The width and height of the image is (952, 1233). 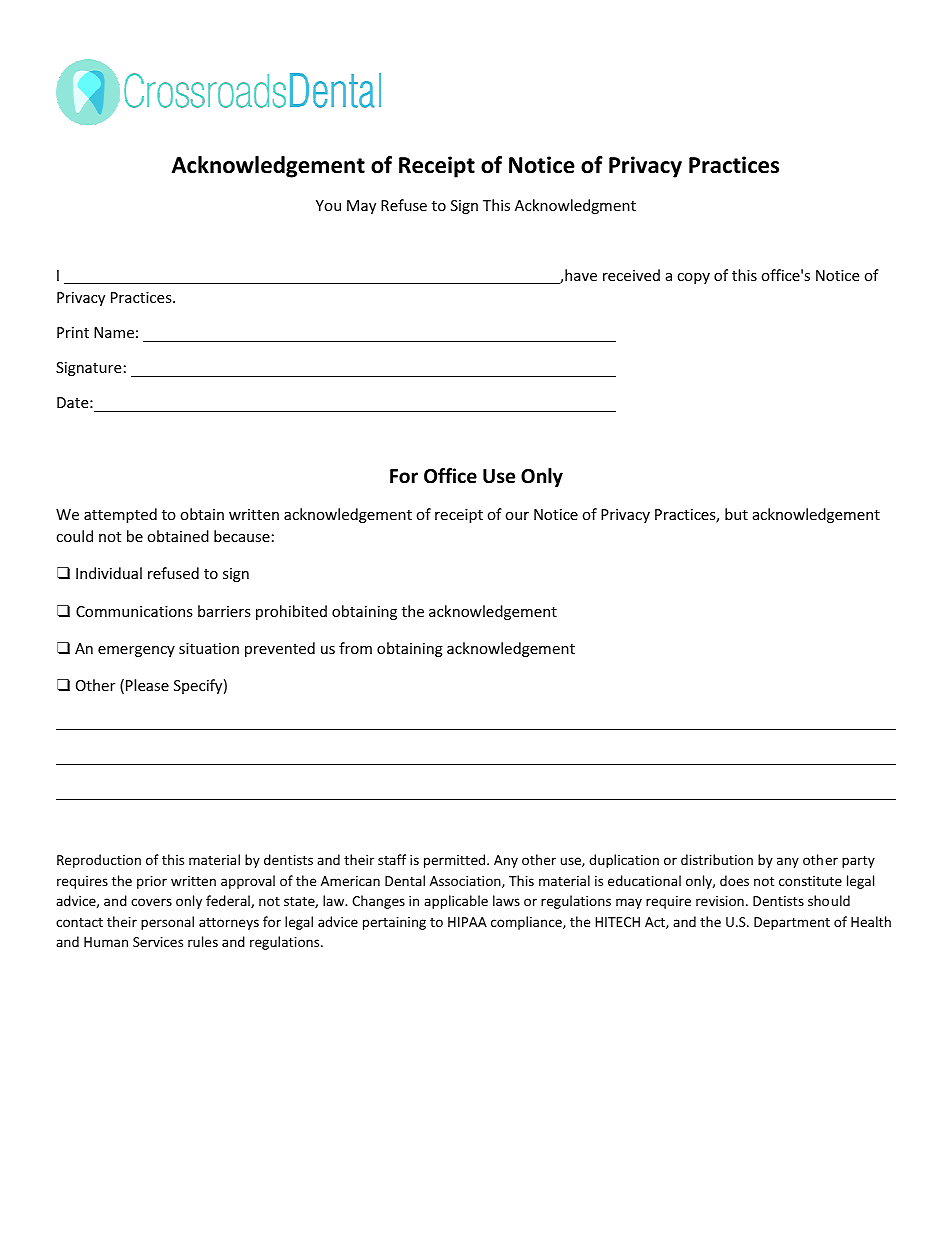 I want to click on received, so click(x=631, y=275).
